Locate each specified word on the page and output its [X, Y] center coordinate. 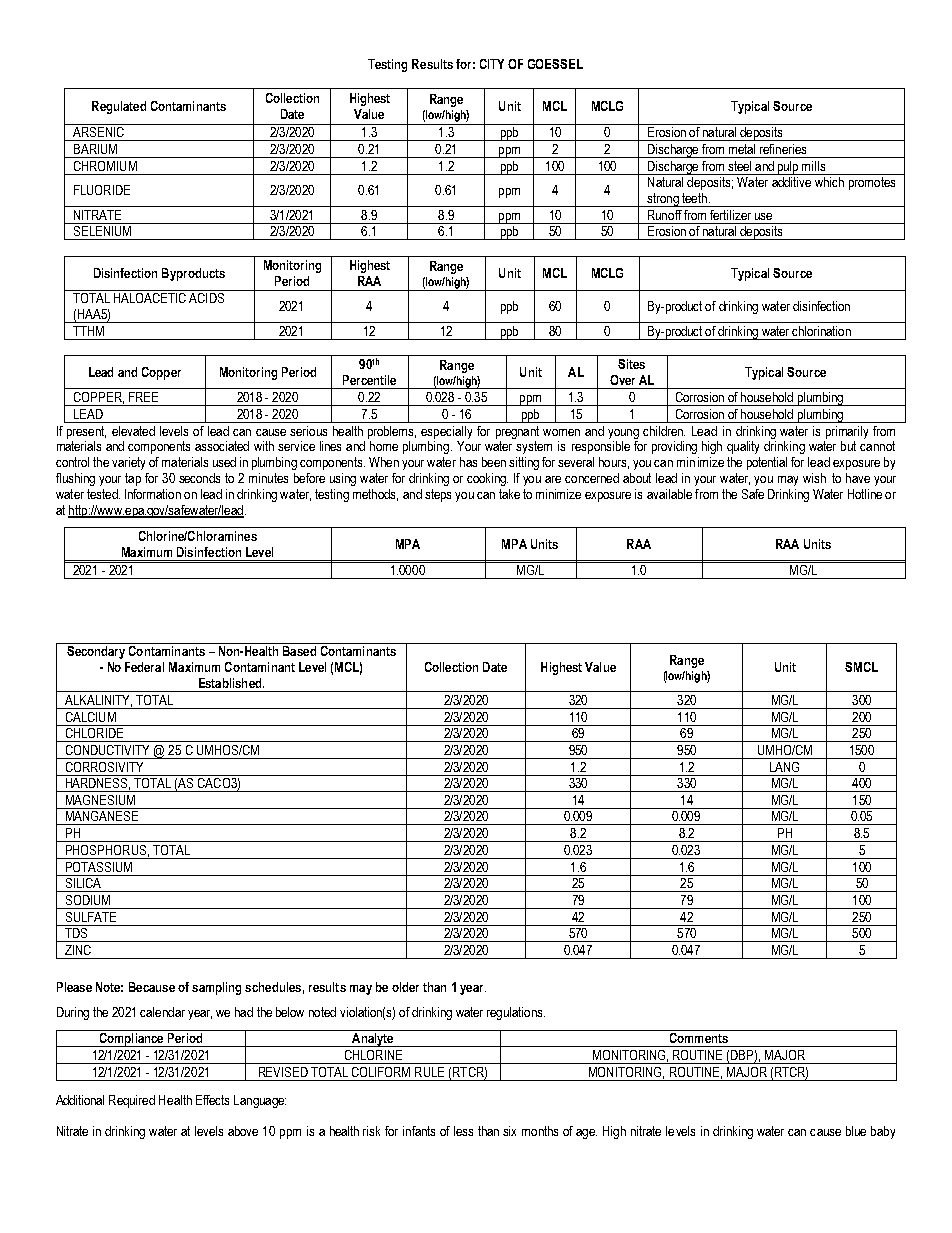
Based [299, 651]
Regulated [119, 107]
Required [132, 1101]
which [829, 182]
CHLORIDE [94, 731]
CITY [492, 64]
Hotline [865, 494]
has [468, 462]
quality [743, 447]
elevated [133, 431]
